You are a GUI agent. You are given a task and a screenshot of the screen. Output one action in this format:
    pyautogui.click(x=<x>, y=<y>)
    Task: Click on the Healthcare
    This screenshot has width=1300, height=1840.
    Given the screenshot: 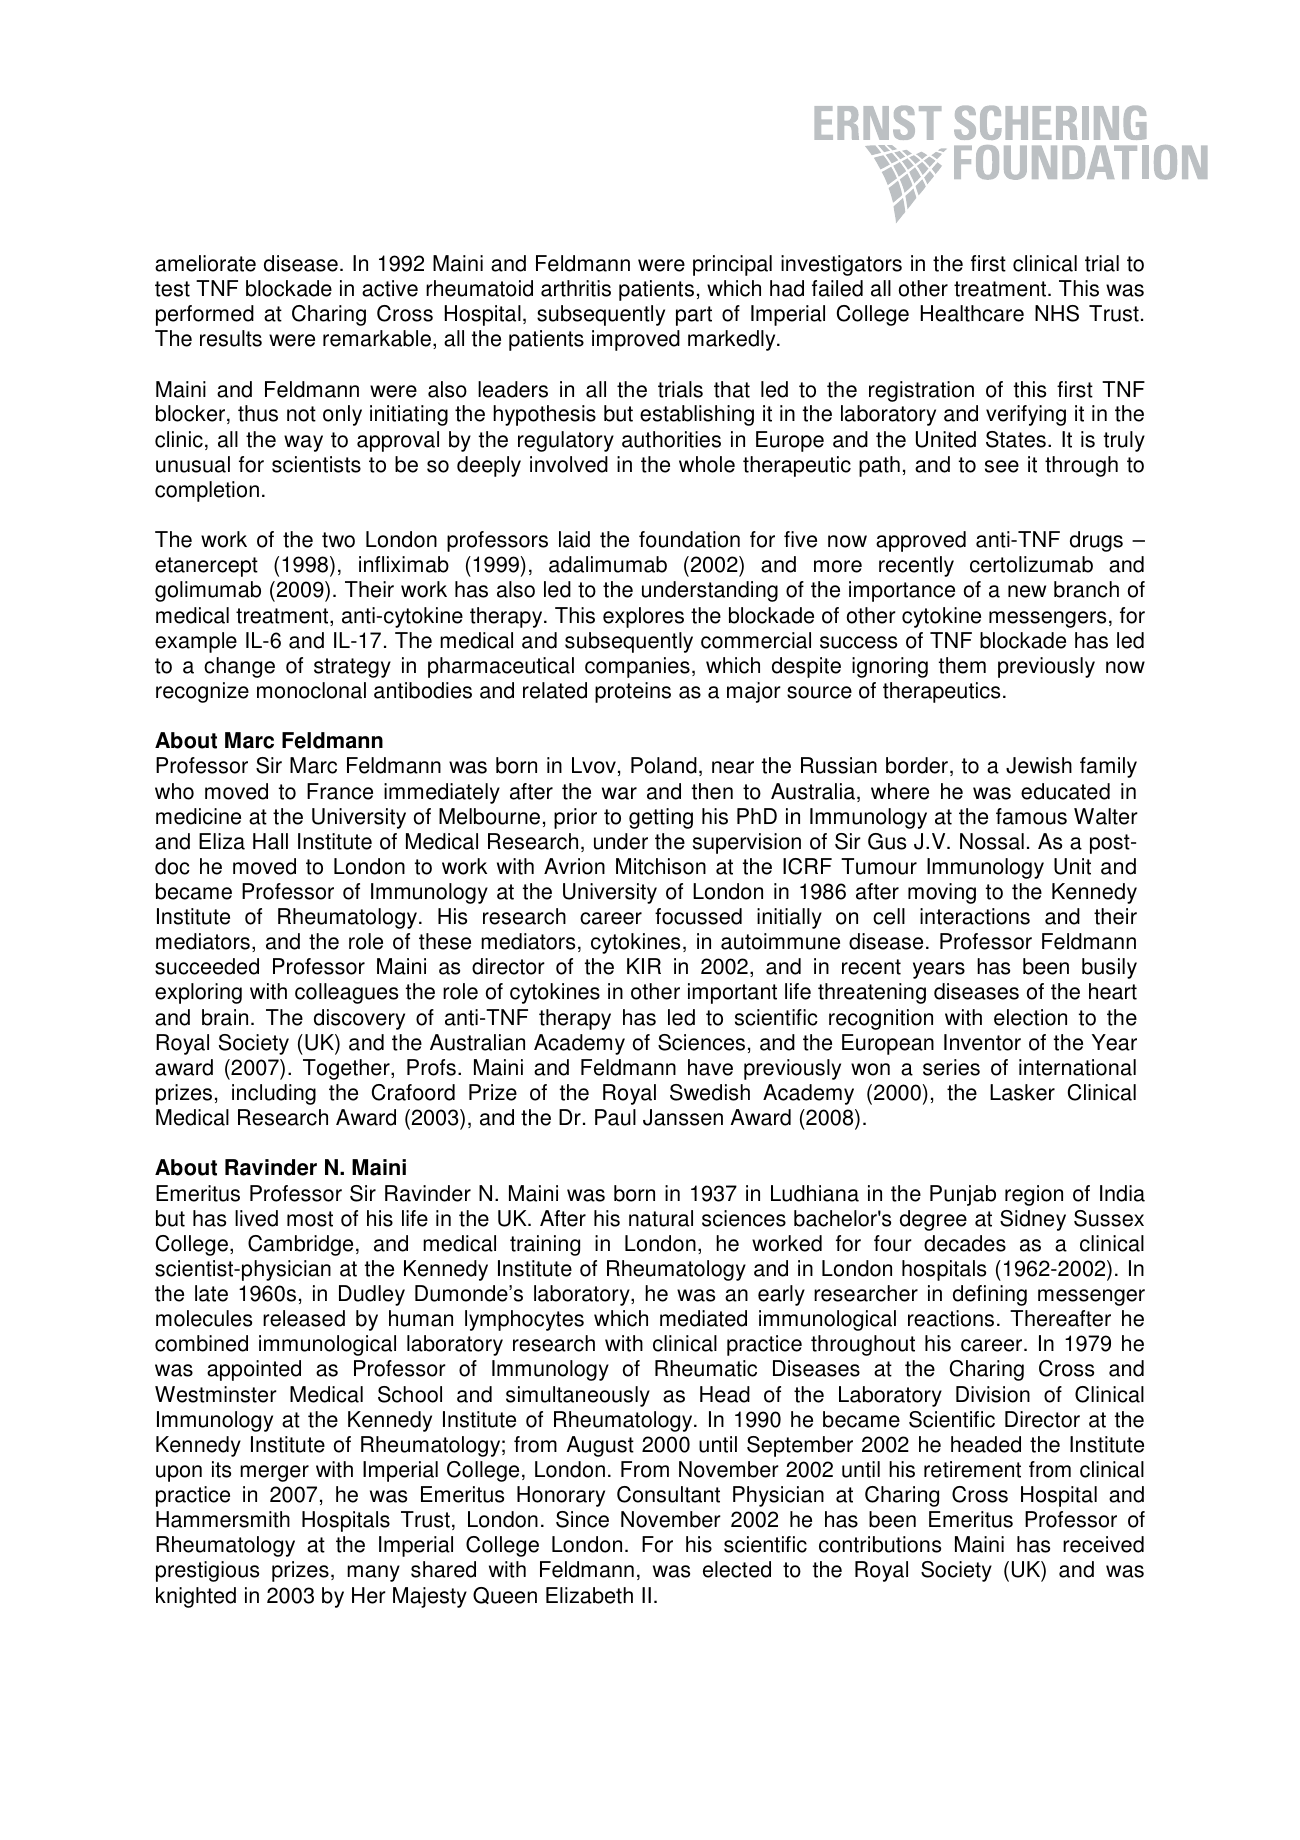 What is the action you would take?
    pyautogui.click(x=972, y=313)
